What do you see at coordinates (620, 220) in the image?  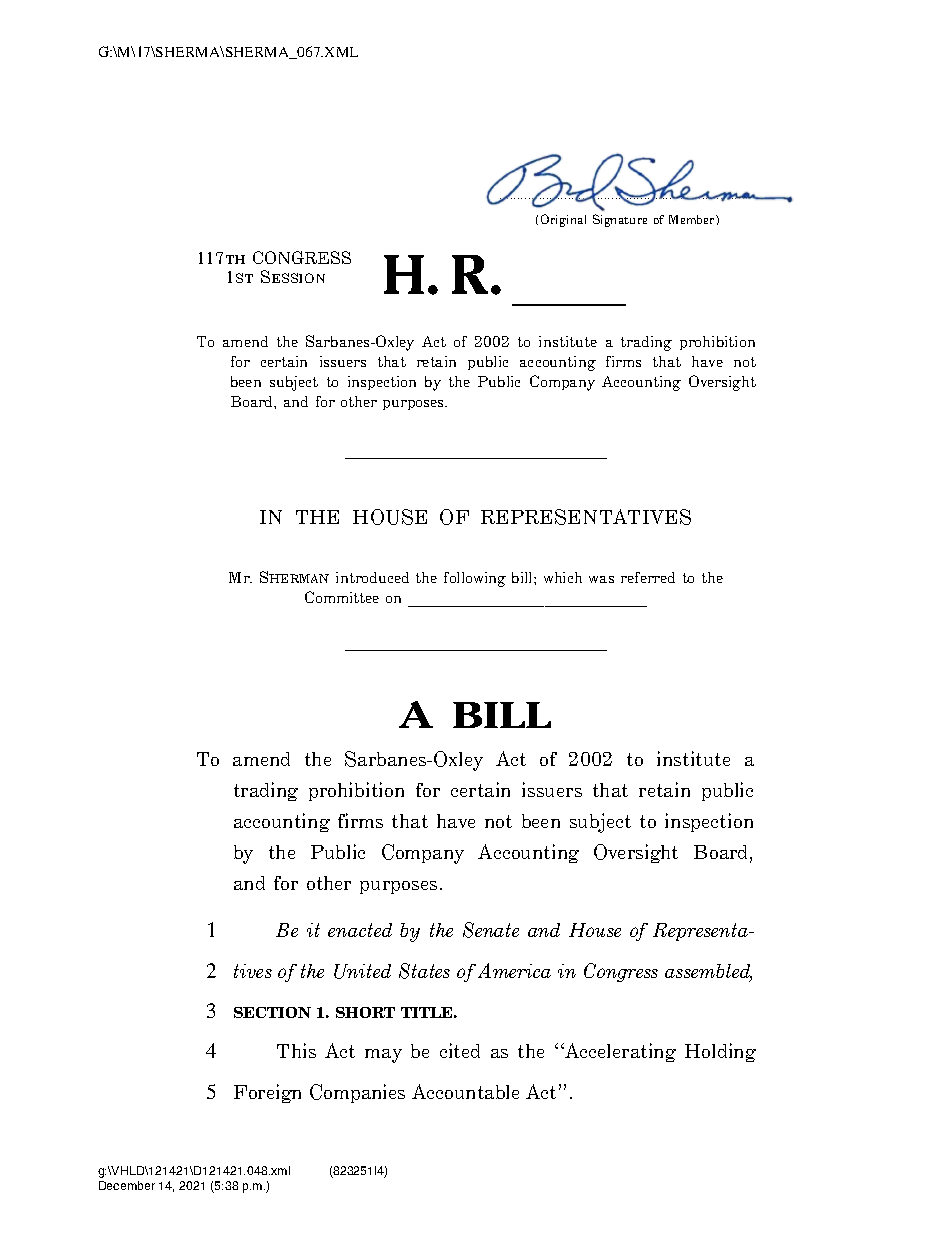 I see `Signature` at bounding box center [620, 220].
